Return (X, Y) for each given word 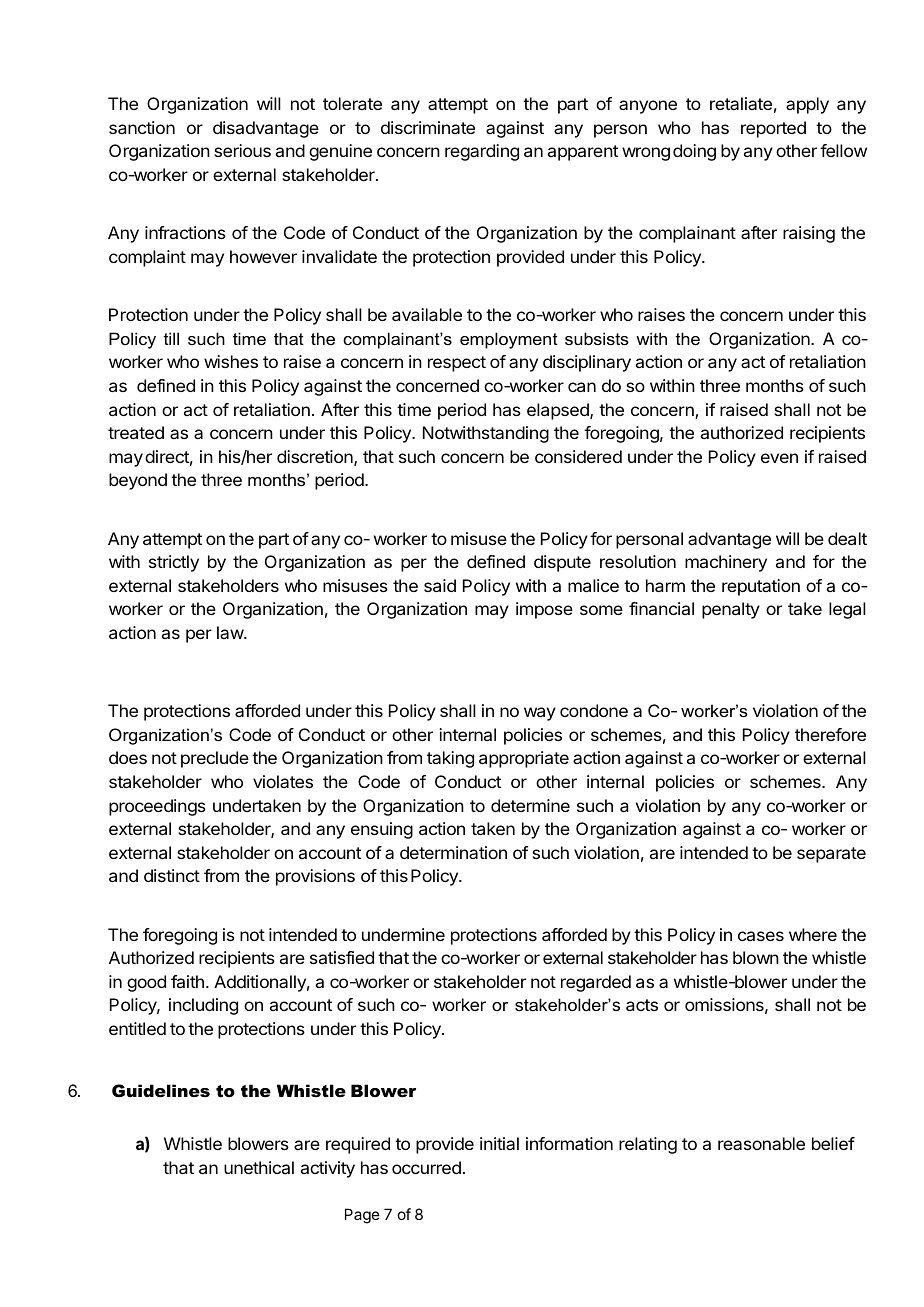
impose (544, 610)
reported (773, 129)
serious (242, 150)
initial (499, 1143)
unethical (259, 1167)
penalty (731, 610)
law (231, 632)
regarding (482, 152)
